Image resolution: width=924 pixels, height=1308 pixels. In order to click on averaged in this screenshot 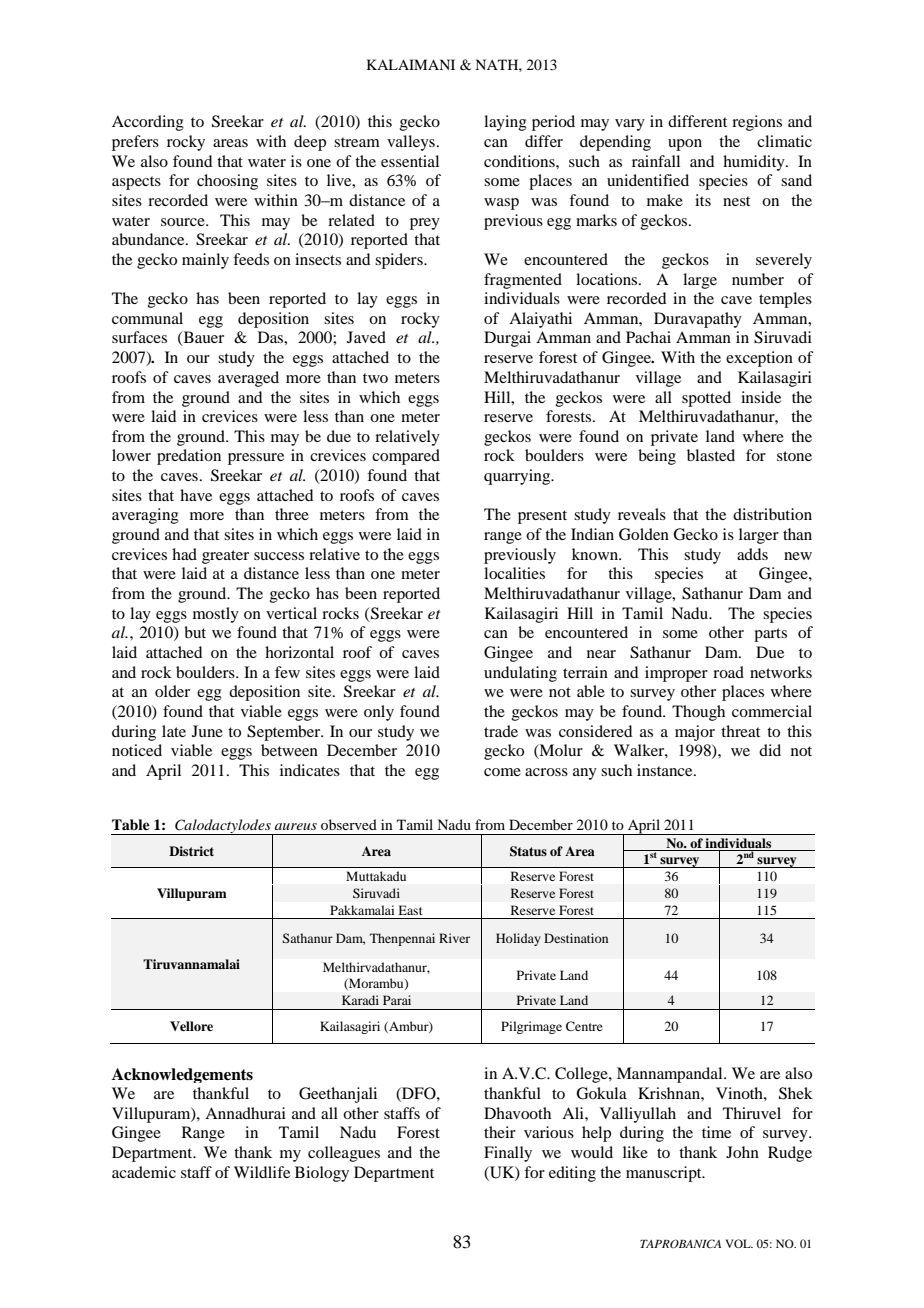, I will do `click(248, 379)`.
